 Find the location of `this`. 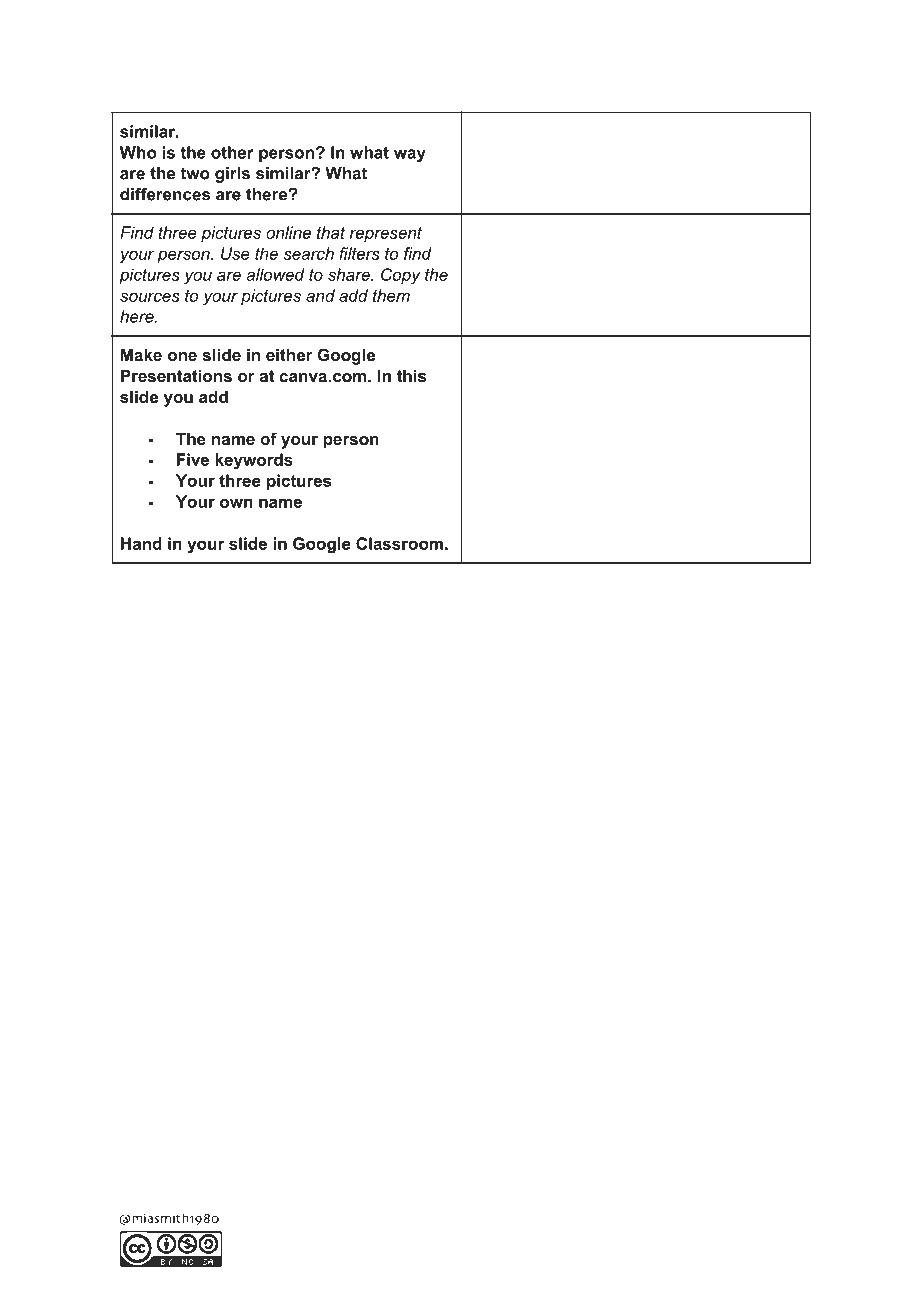

this is located at coordinates (411, 375).
